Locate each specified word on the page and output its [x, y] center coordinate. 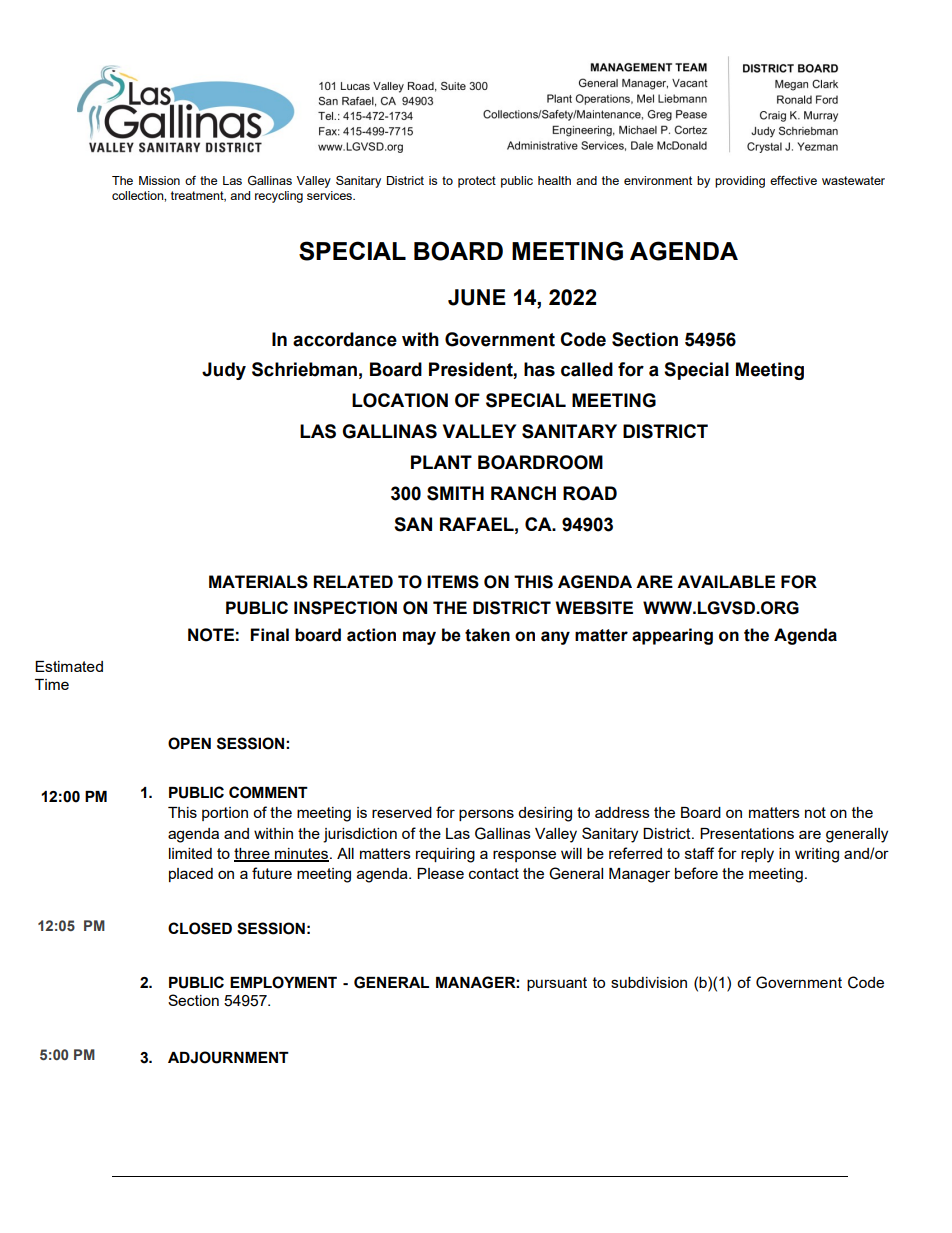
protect [477, 182]
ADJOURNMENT [228, 1057]
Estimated [69, 666]
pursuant [557, 984]
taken [487, 635]
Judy [224, 371]
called [587, 369]
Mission [159, 180]
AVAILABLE [726, 581]
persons [486, 815]
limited [190, 853]
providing [740, 182]
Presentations [747, 833]
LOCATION [400, 400]
